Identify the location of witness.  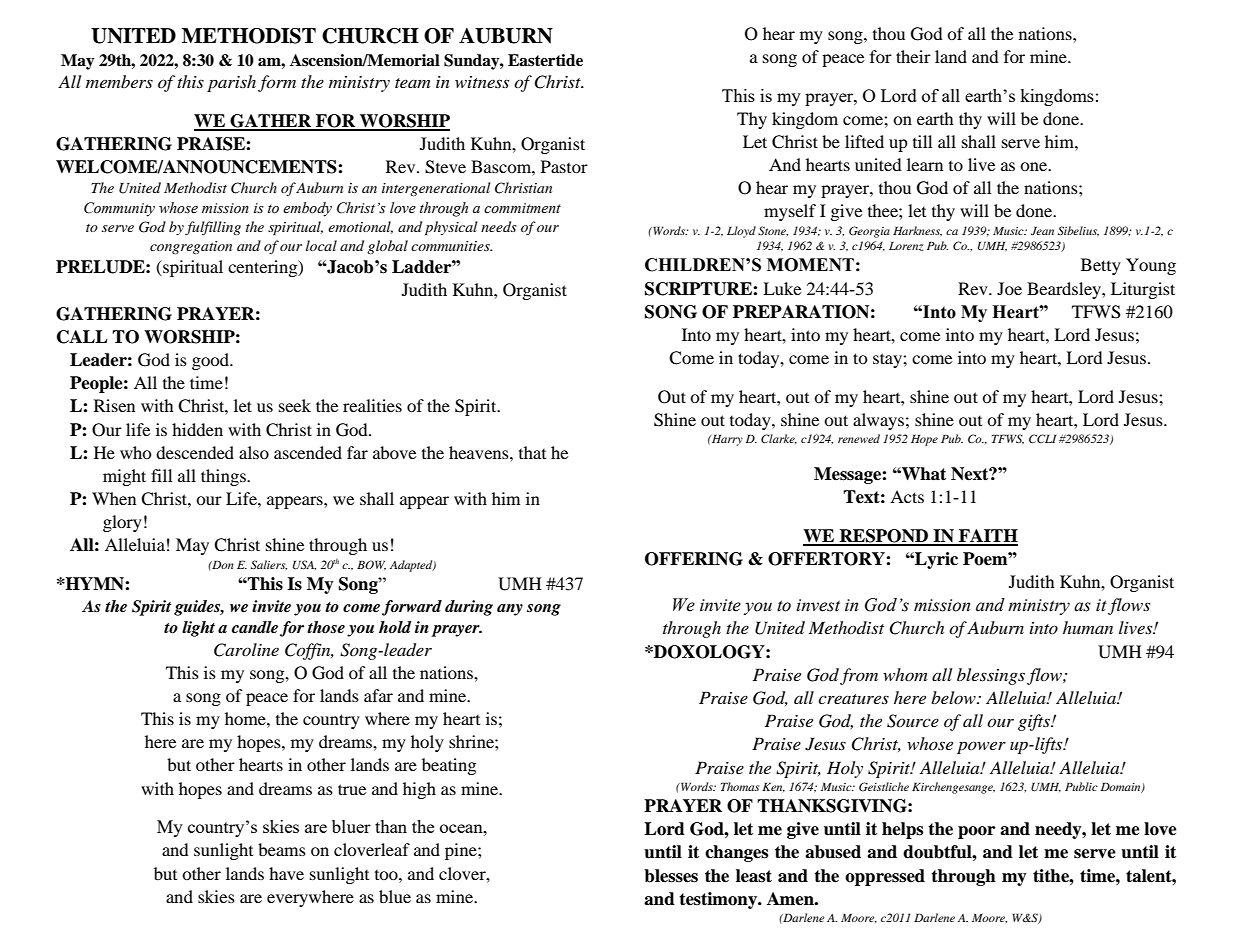
(482, 82).
